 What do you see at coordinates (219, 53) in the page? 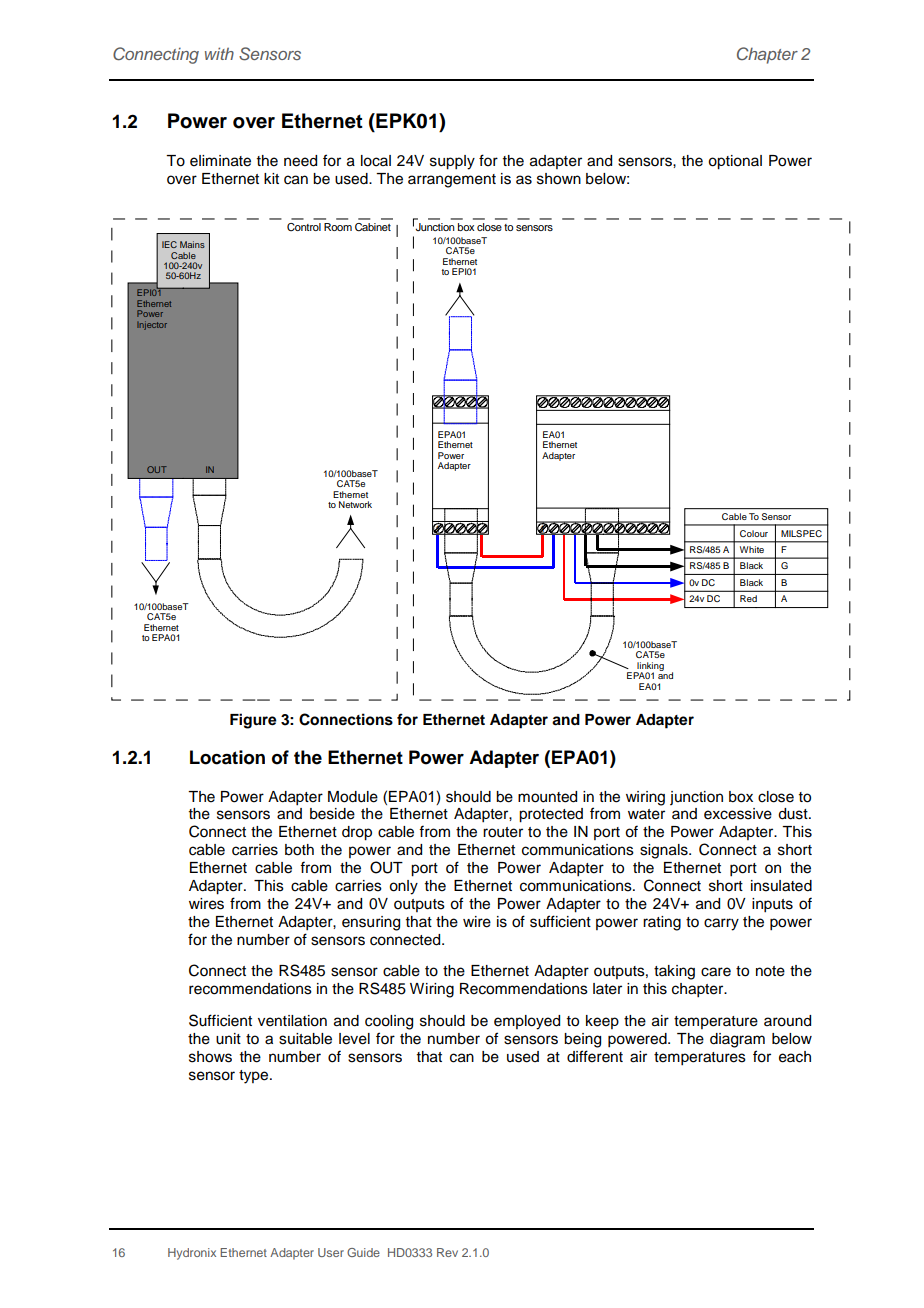
I see `with` at bounding box center [219, 53].
